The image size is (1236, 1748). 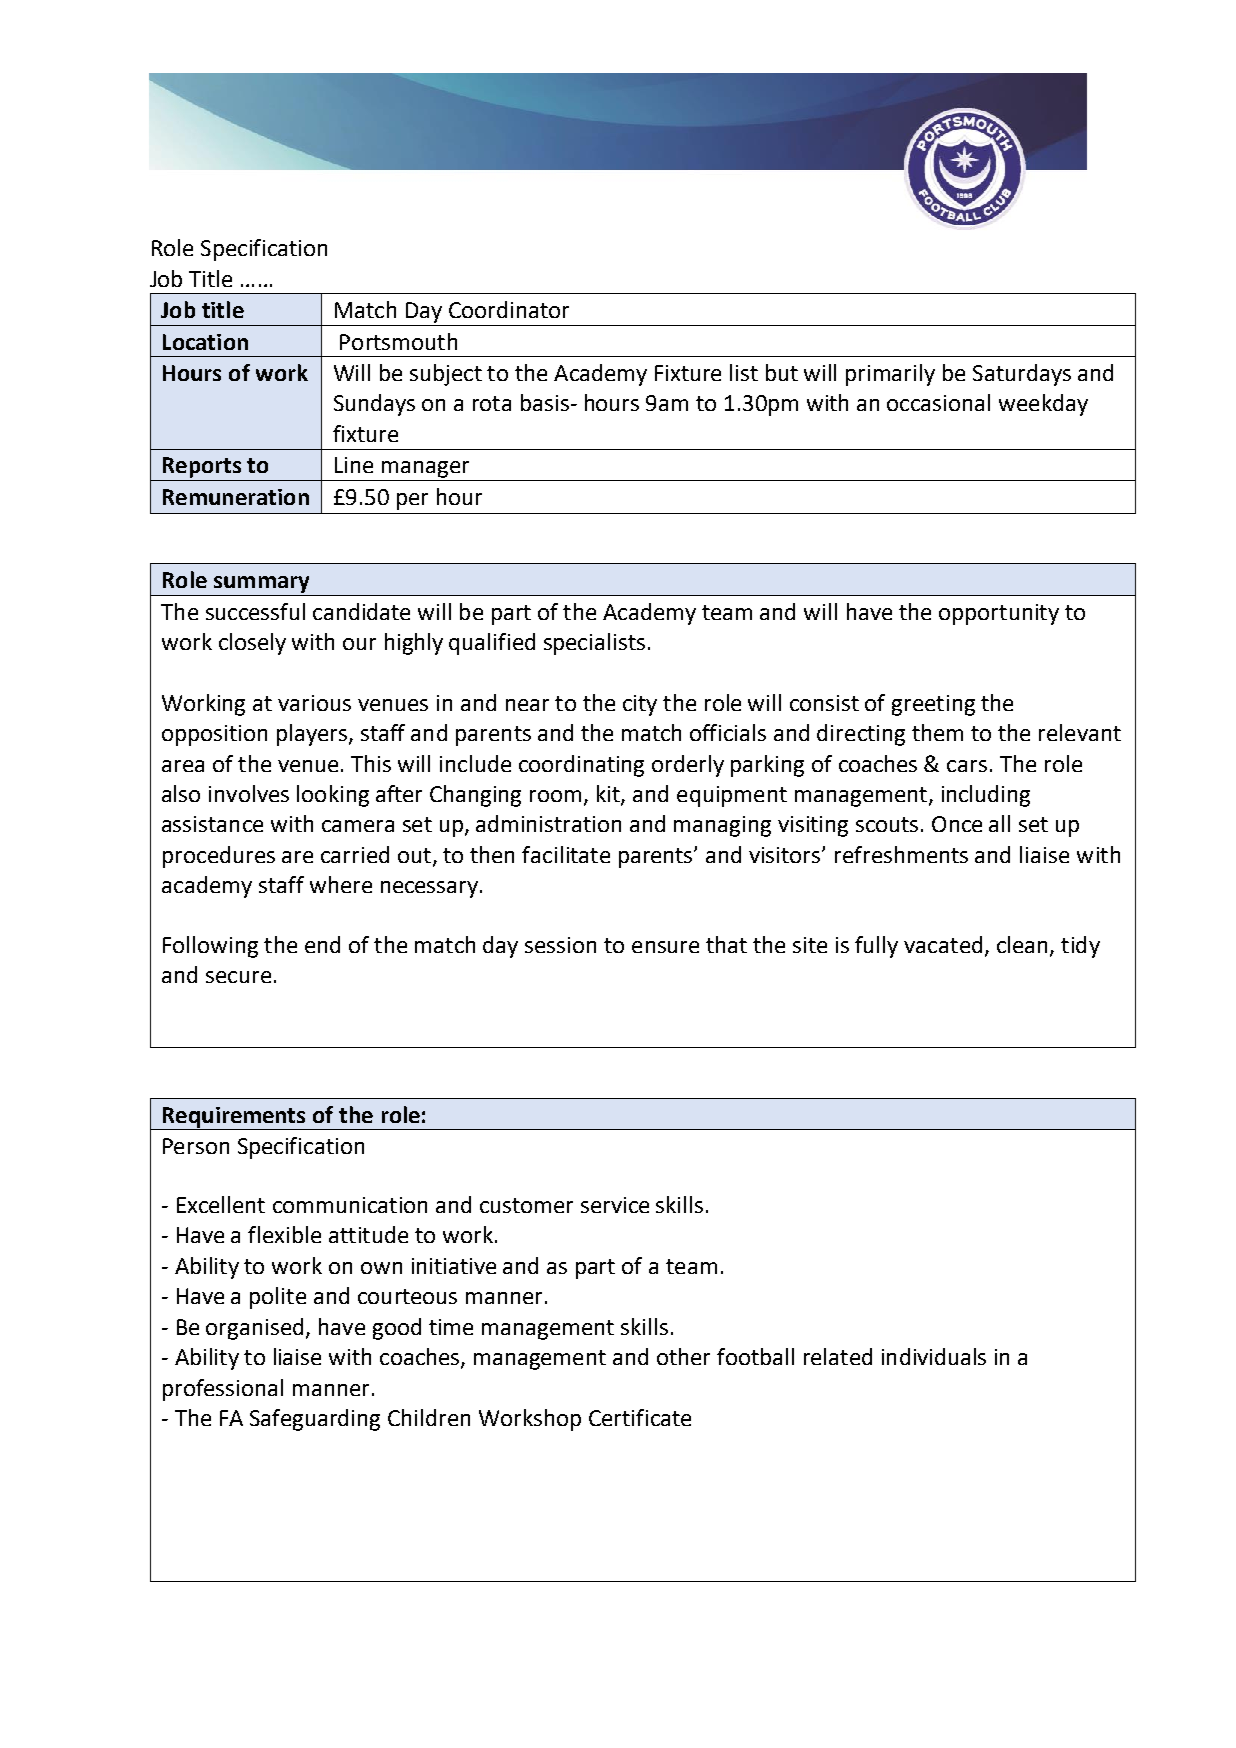 What do you see at coordinates (205, 342) in the page?
I see `Location` at bounding box center [205, 342].
